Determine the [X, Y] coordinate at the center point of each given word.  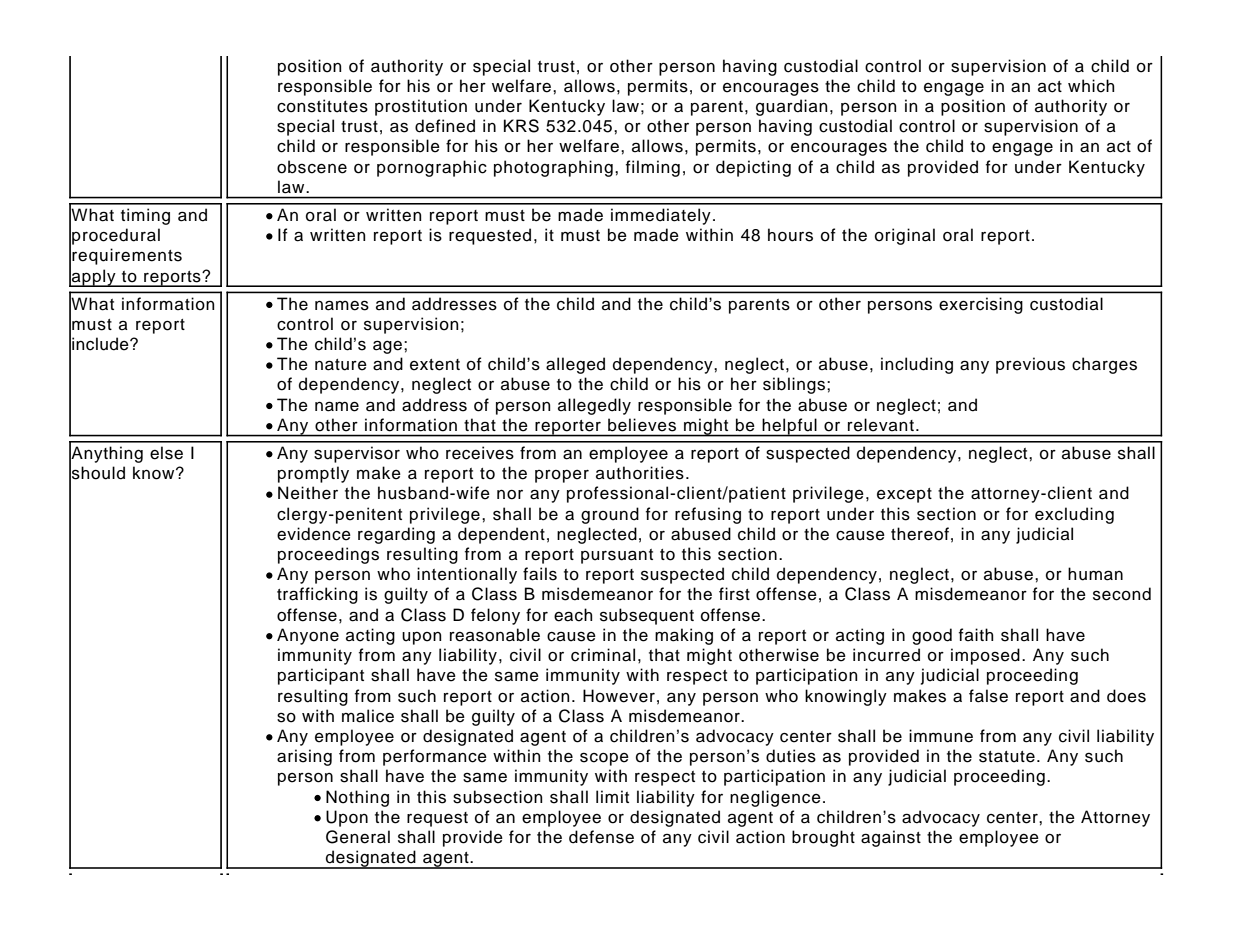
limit [612, 796]
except [904, 495]
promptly [313, 474]
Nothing [357, 798]
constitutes [322, 106]
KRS [521, 126]
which [1091, 86]
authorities [640, 473]
